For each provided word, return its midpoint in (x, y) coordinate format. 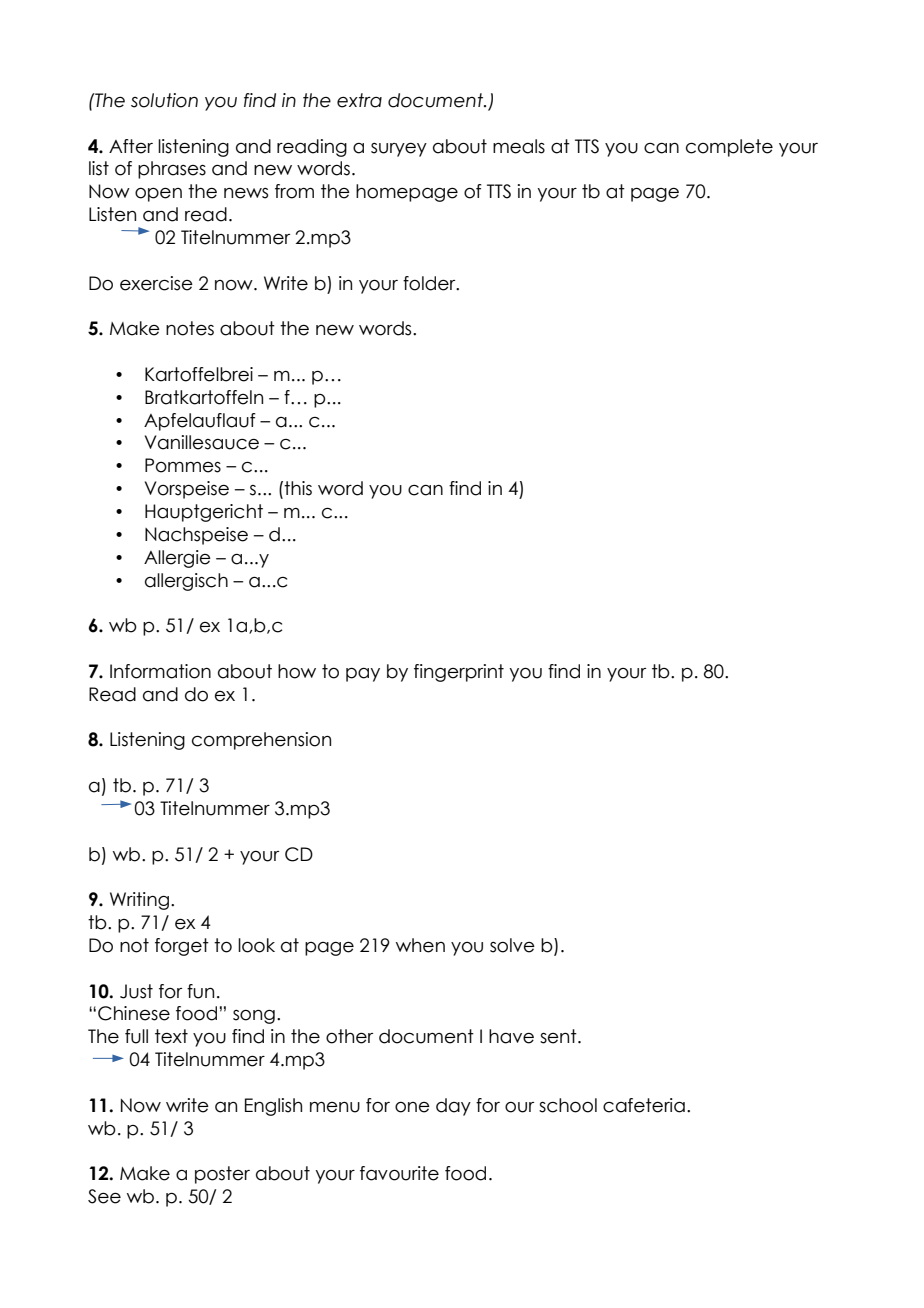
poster (222, 1175)
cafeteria (644, 1105)
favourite (399, 1173)
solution (164, 100)
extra (359, 100)
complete (729, 148)
